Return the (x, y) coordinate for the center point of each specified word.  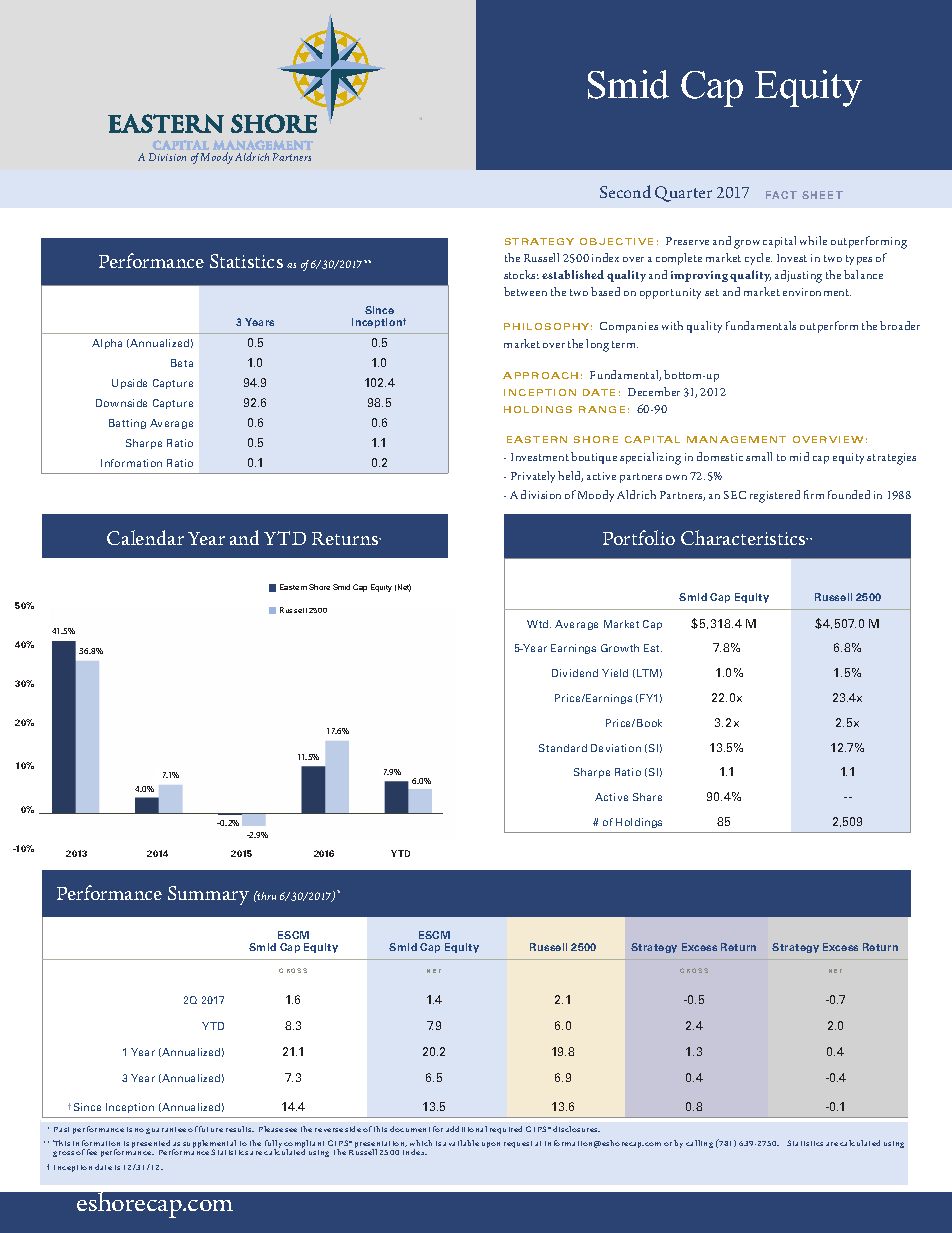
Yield (615, 673)
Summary (208, 895)
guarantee (166, 1130)
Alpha (107, 344)
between (525, 291)
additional (466, 1129)
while (813, 240)
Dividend (575, 673)
